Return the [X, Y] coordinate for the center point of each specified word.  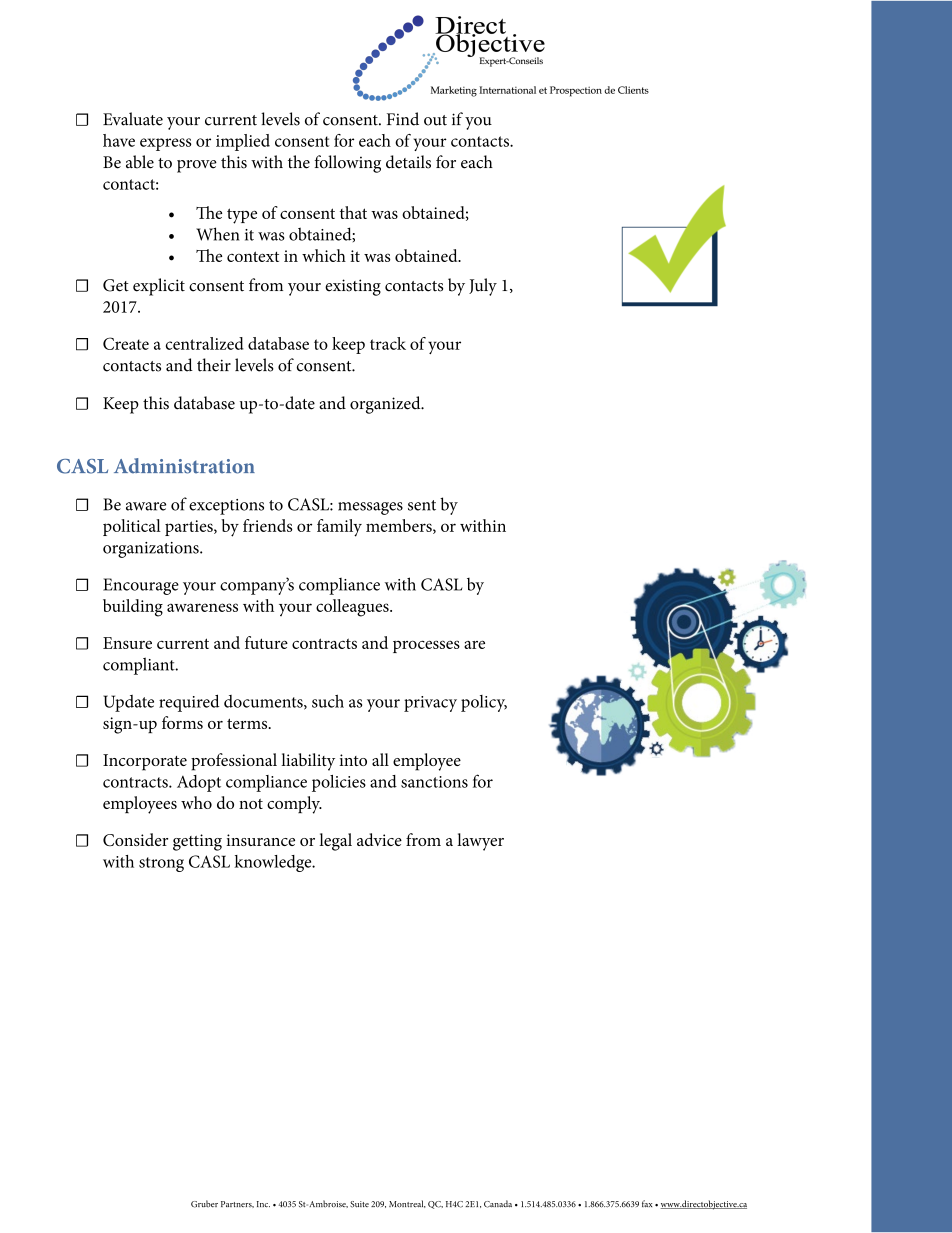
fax [647, 1203]
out [435, 120]
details [408, 162]
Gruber [204, 1204]
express [165, 144]
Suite [359, 1204]
